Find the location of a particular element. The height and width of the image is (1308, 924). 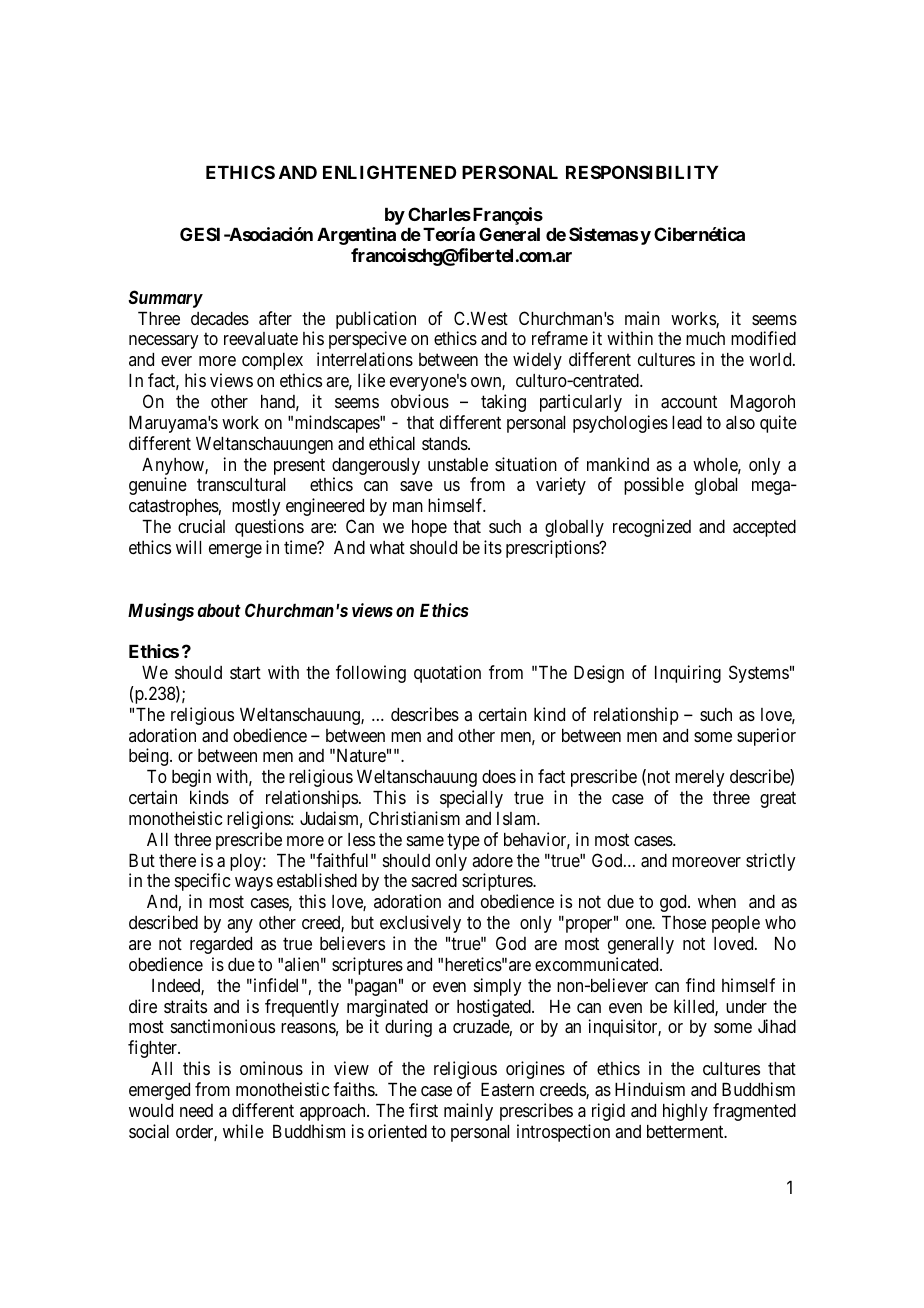

first is located at coordinates (423, 1110).
